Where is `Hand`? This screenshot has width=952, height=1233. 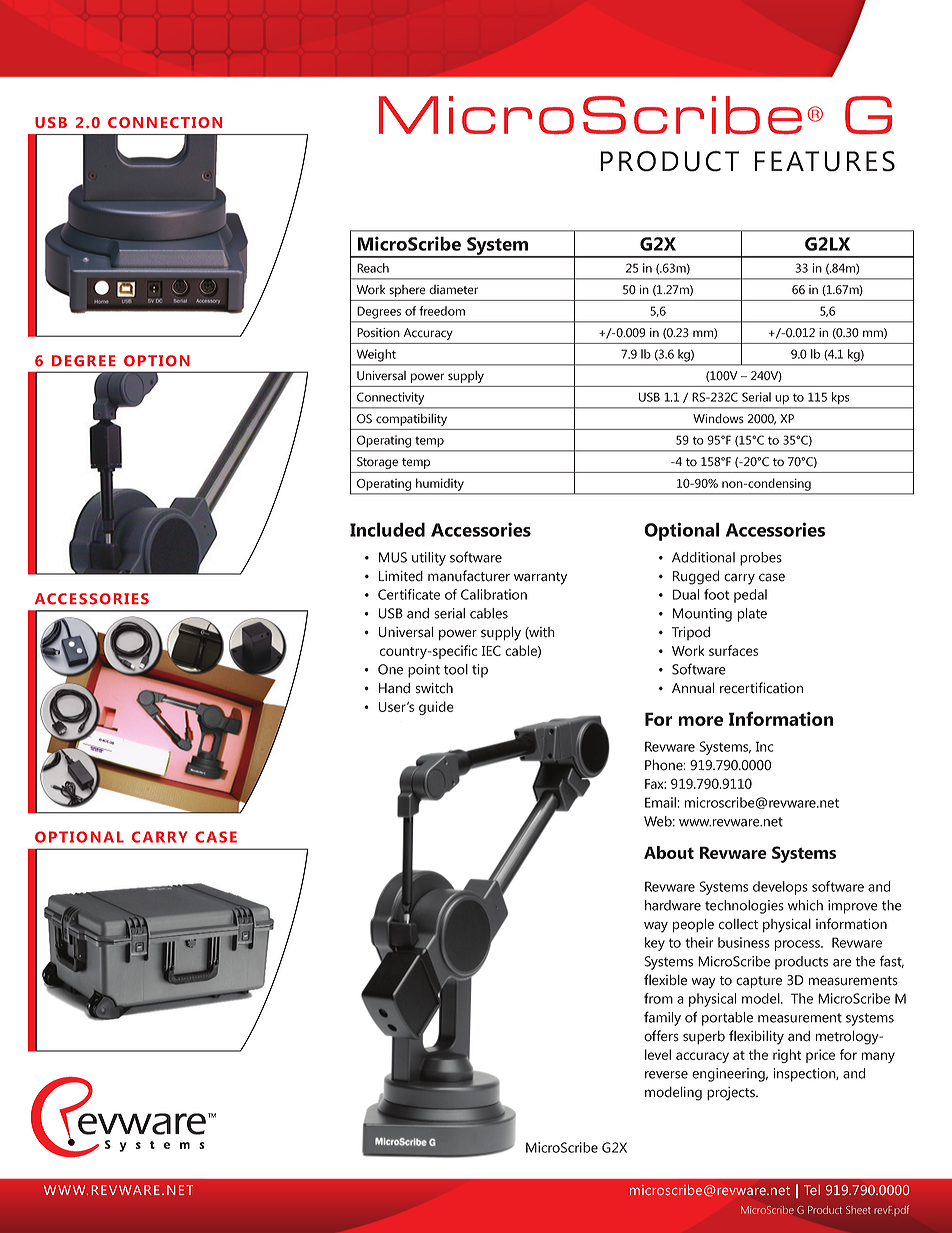 Hand is located at coordinates (394, 688).
